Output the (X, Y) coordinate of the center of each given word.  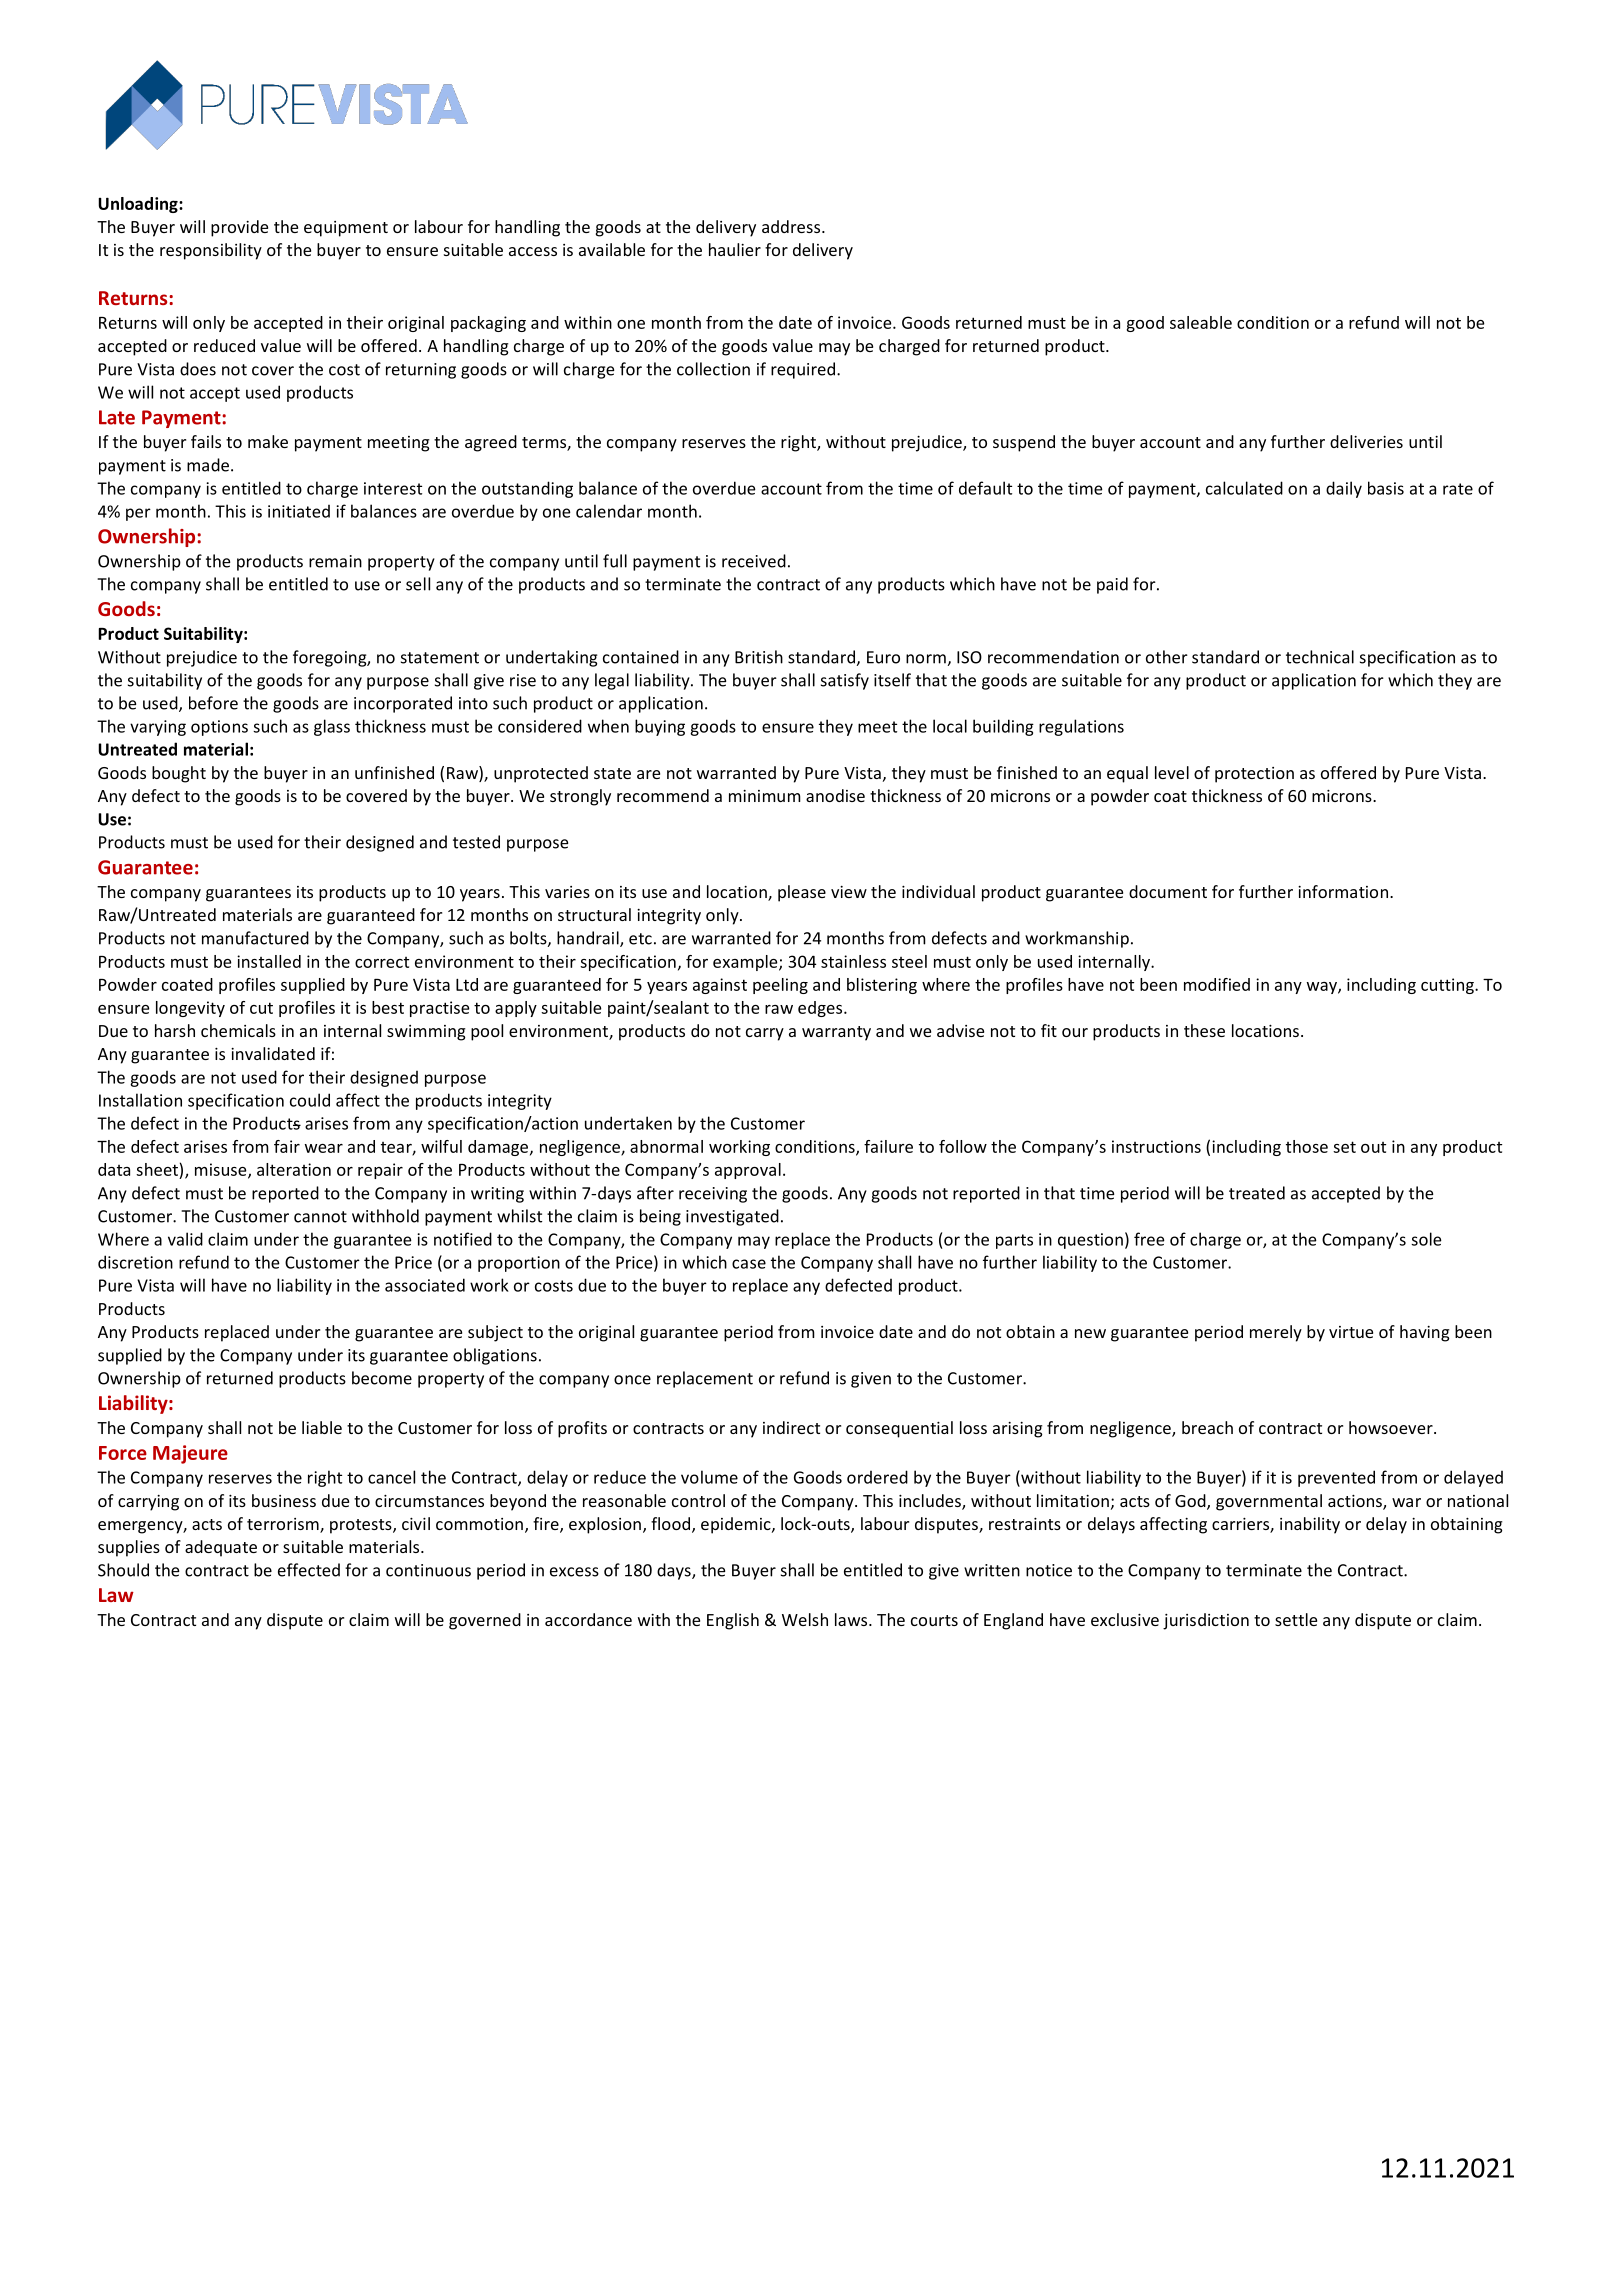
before (213, 703)
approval (748, 1171)
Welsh (805, 1619)
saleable (1201, 322)
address (792, 226)
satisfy (845, 681)
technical (1320, 657)
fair (287, 1146)
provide (239, 228)
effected (309, 1570)
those (1307, 1146)
